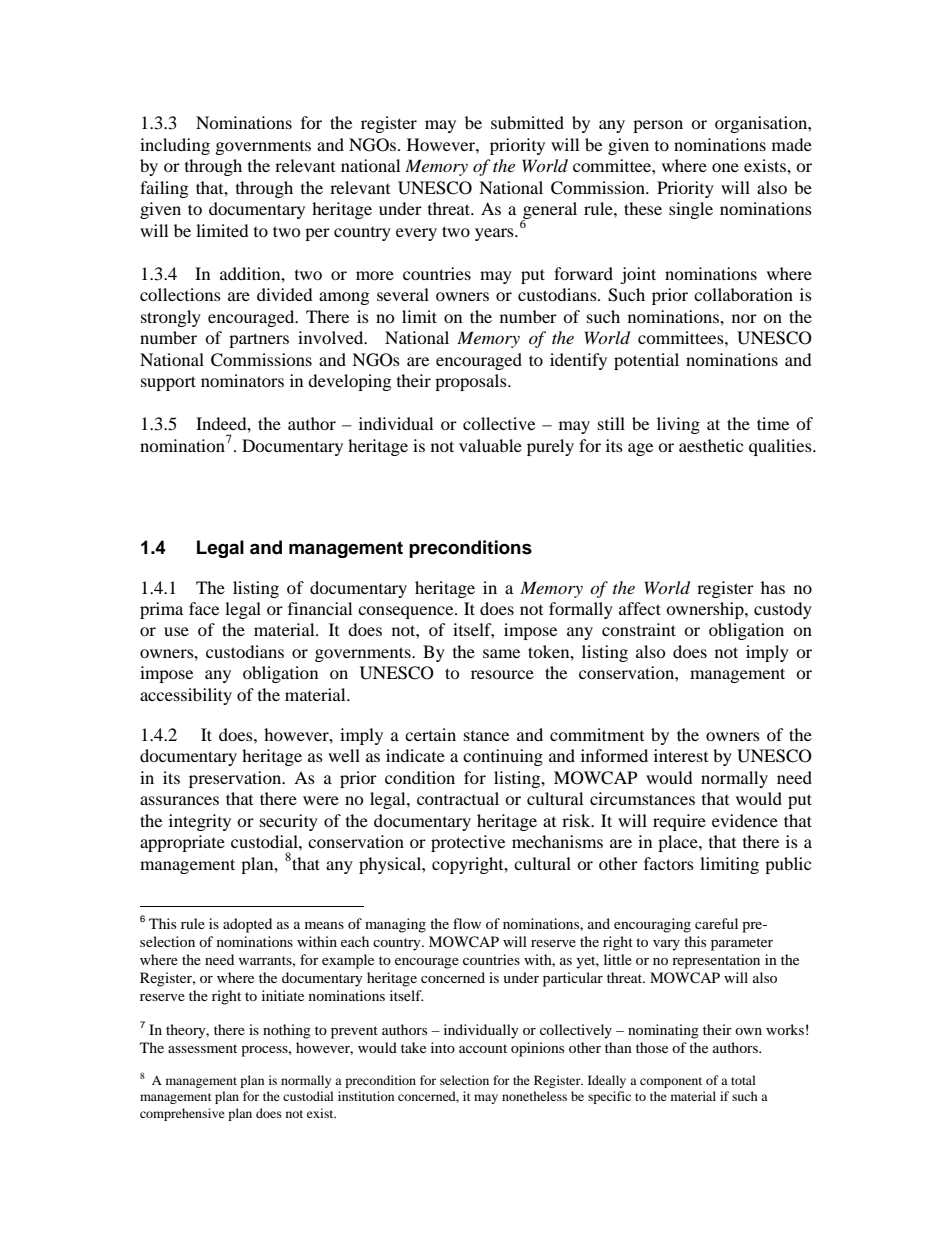 The image size is (952, 1233). I want to click on person, so click(658, 126).
